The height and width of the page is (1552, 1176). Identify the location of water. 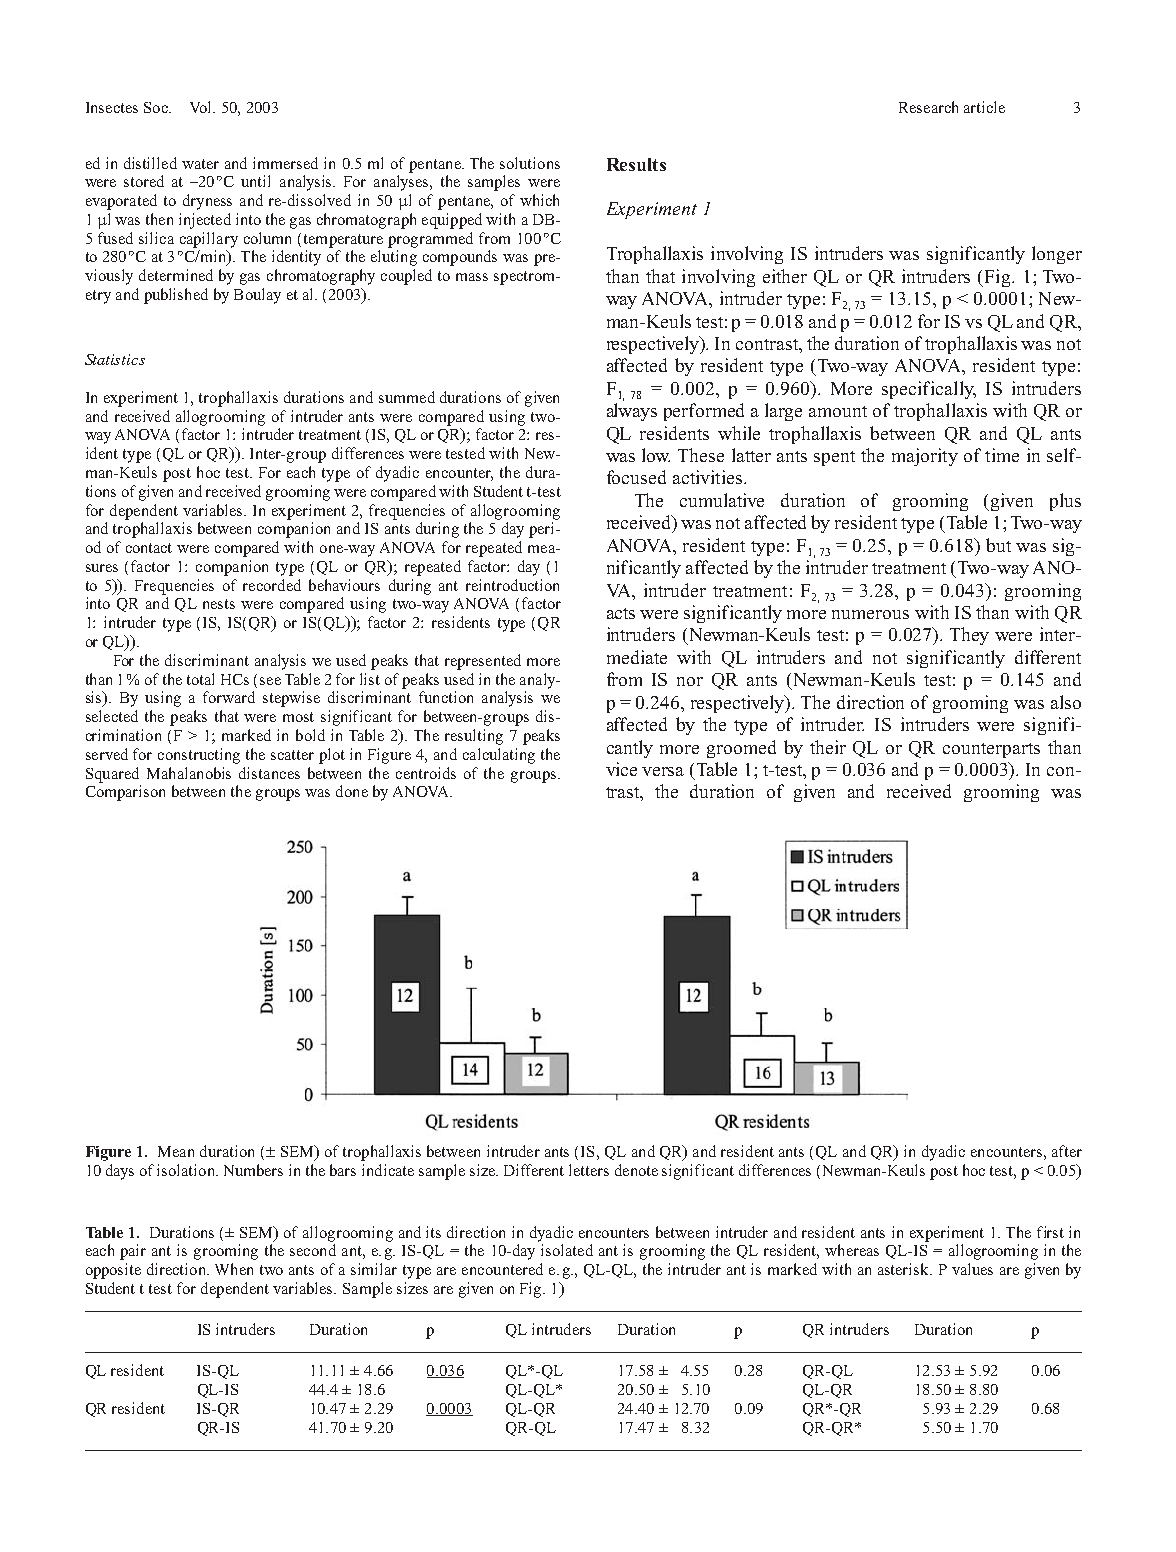
(200, 164).
